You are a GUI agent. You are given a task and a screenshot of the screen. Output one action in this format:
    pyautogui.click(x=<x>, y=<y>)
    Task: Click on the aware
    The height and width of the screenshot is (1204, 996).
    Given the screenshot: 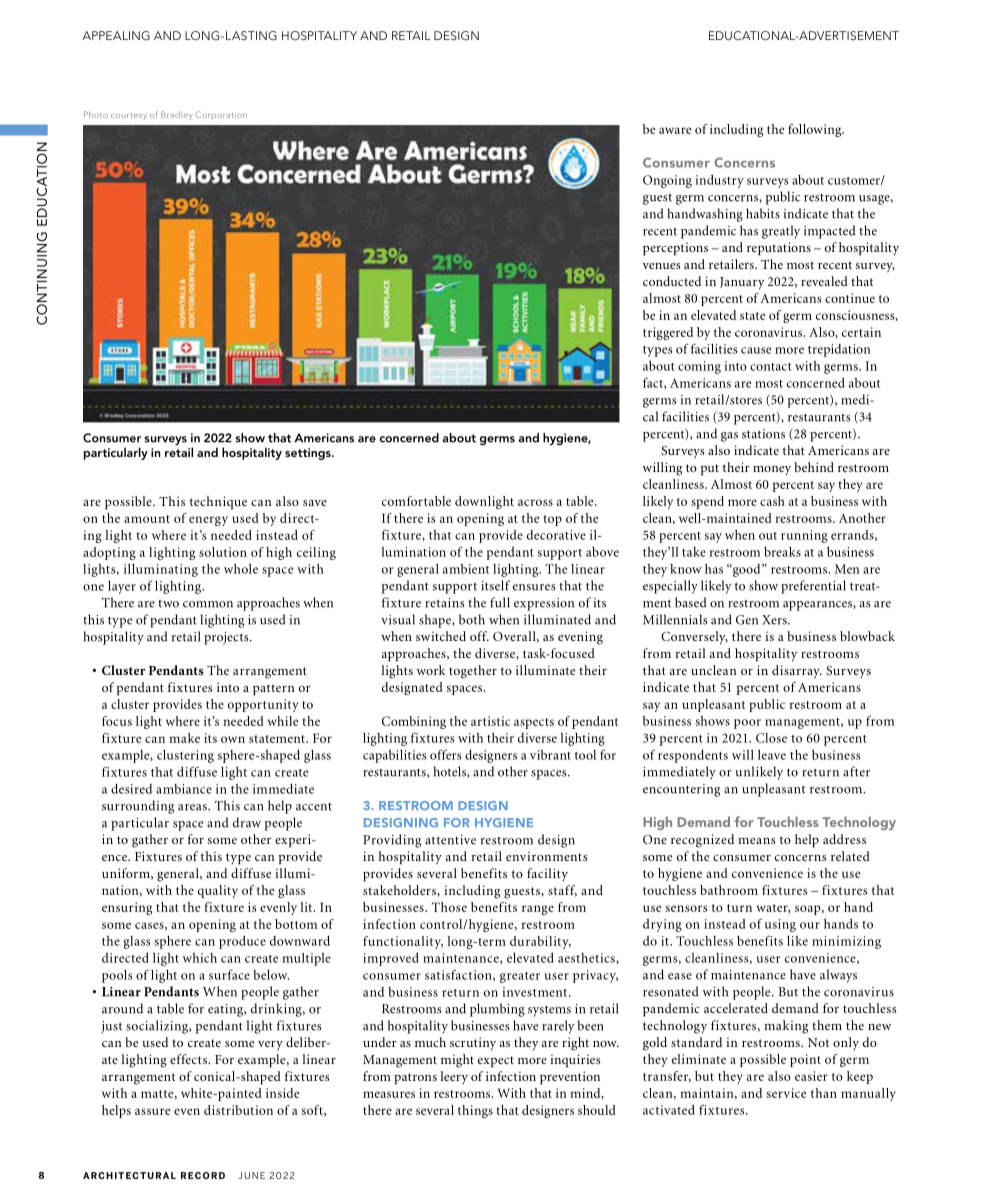 What is the action you would take?
    pyautogui.click(x=675, y=130)
